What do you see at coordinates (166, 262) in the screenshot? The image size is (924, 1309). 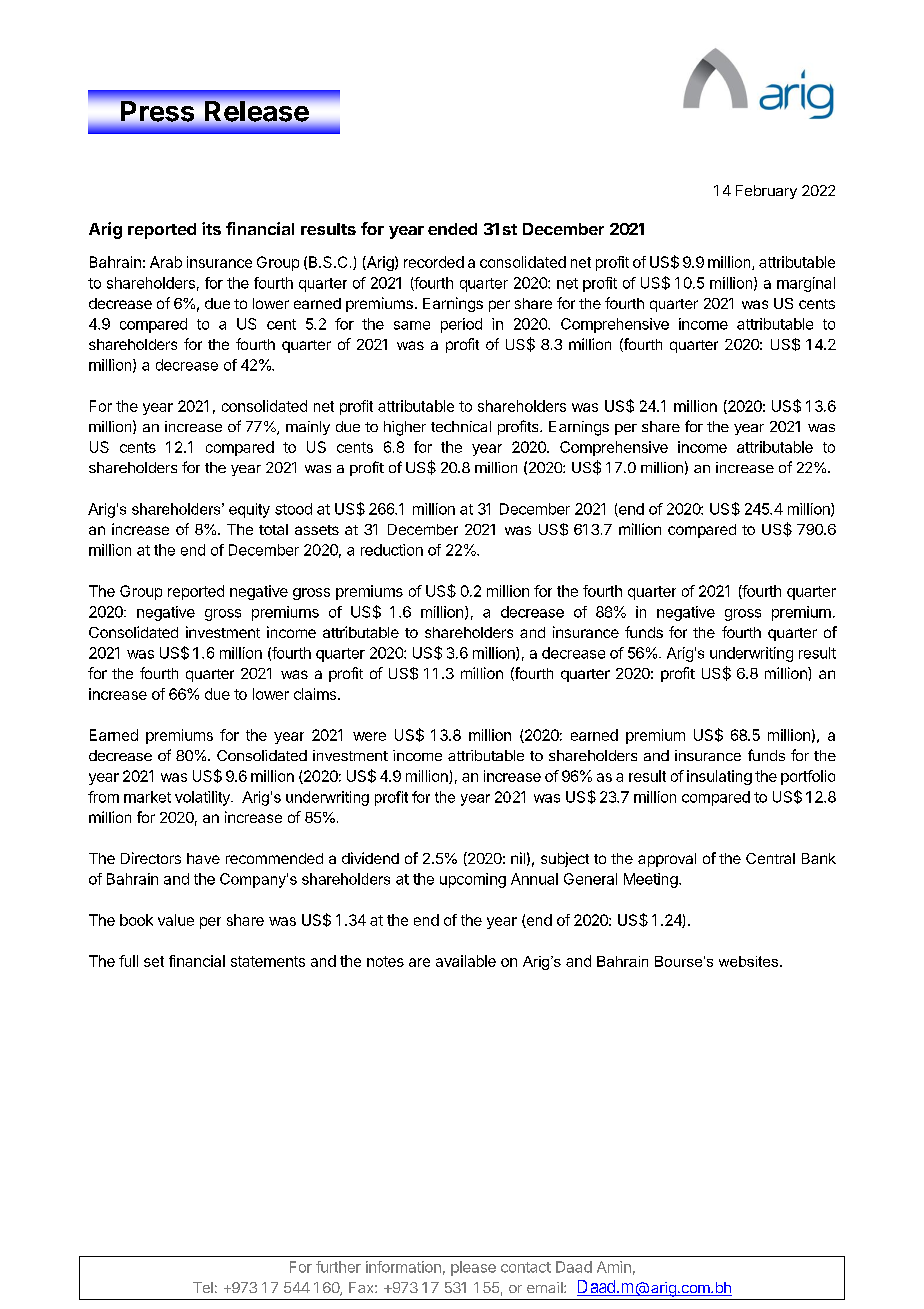 I see `Arab` at bounding box center [166, 262].
